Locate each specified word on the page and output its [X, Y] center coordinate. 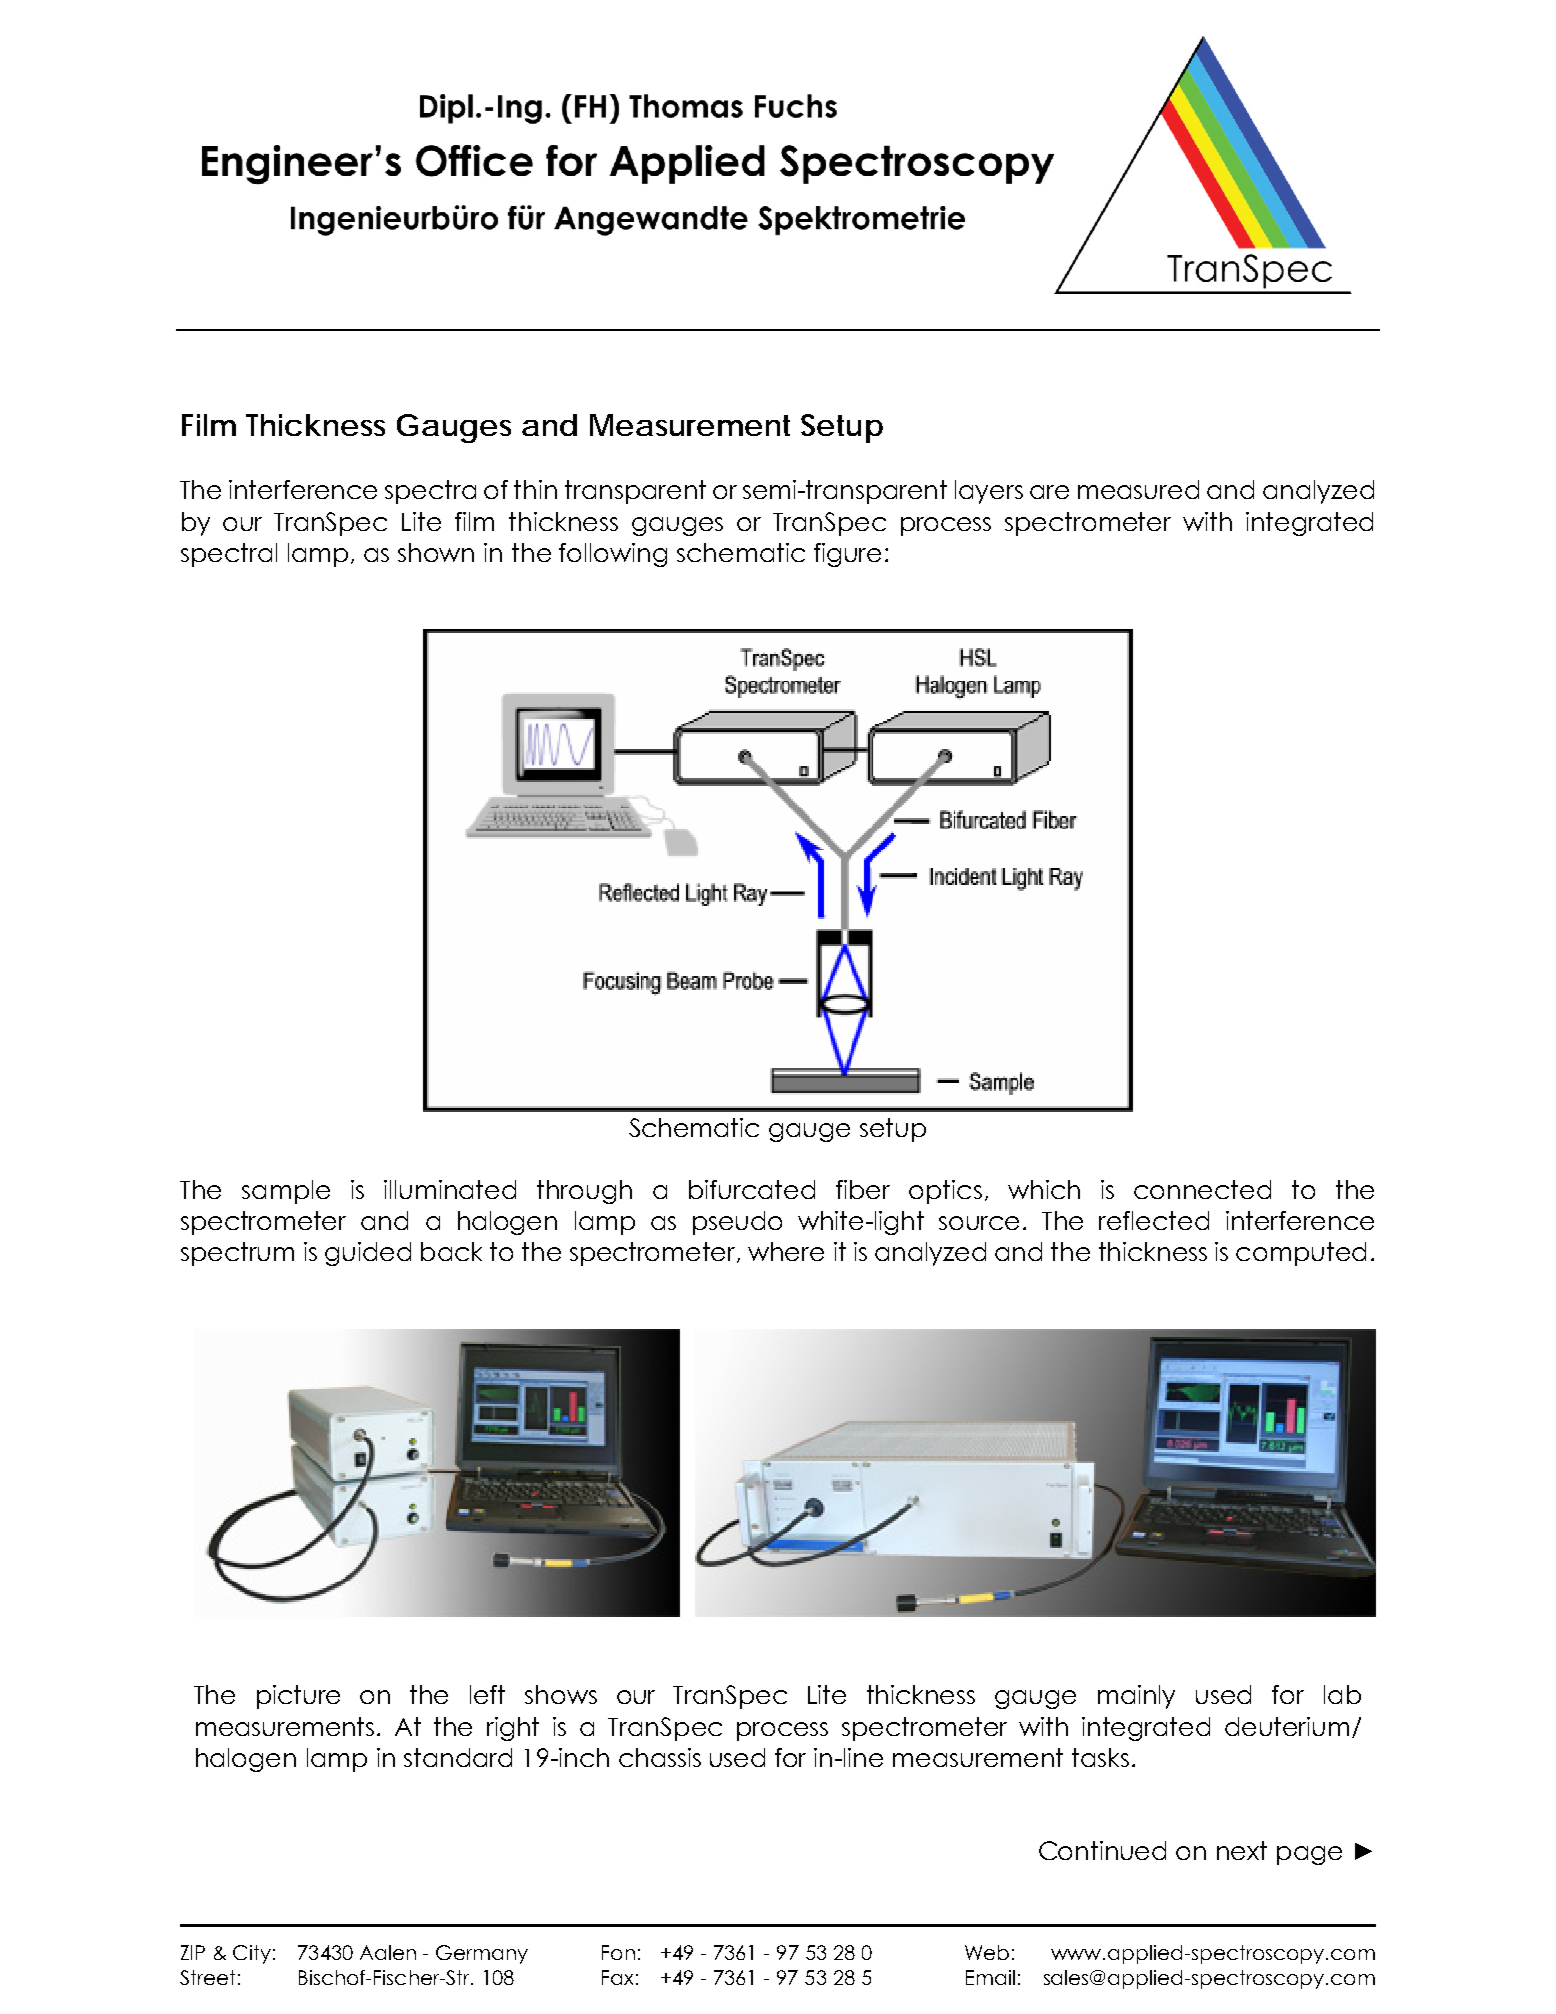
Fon [618, 1952]
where [786, 1251]
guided [368, 1254]
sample [286, 1192]
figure [847, 555]
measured [1138, 489]
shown [436, 552]
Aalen [388, 1952]
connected [1202, 1189]
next [1242, 1850]
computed [1301, 1254]
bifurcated [752, 1189]
